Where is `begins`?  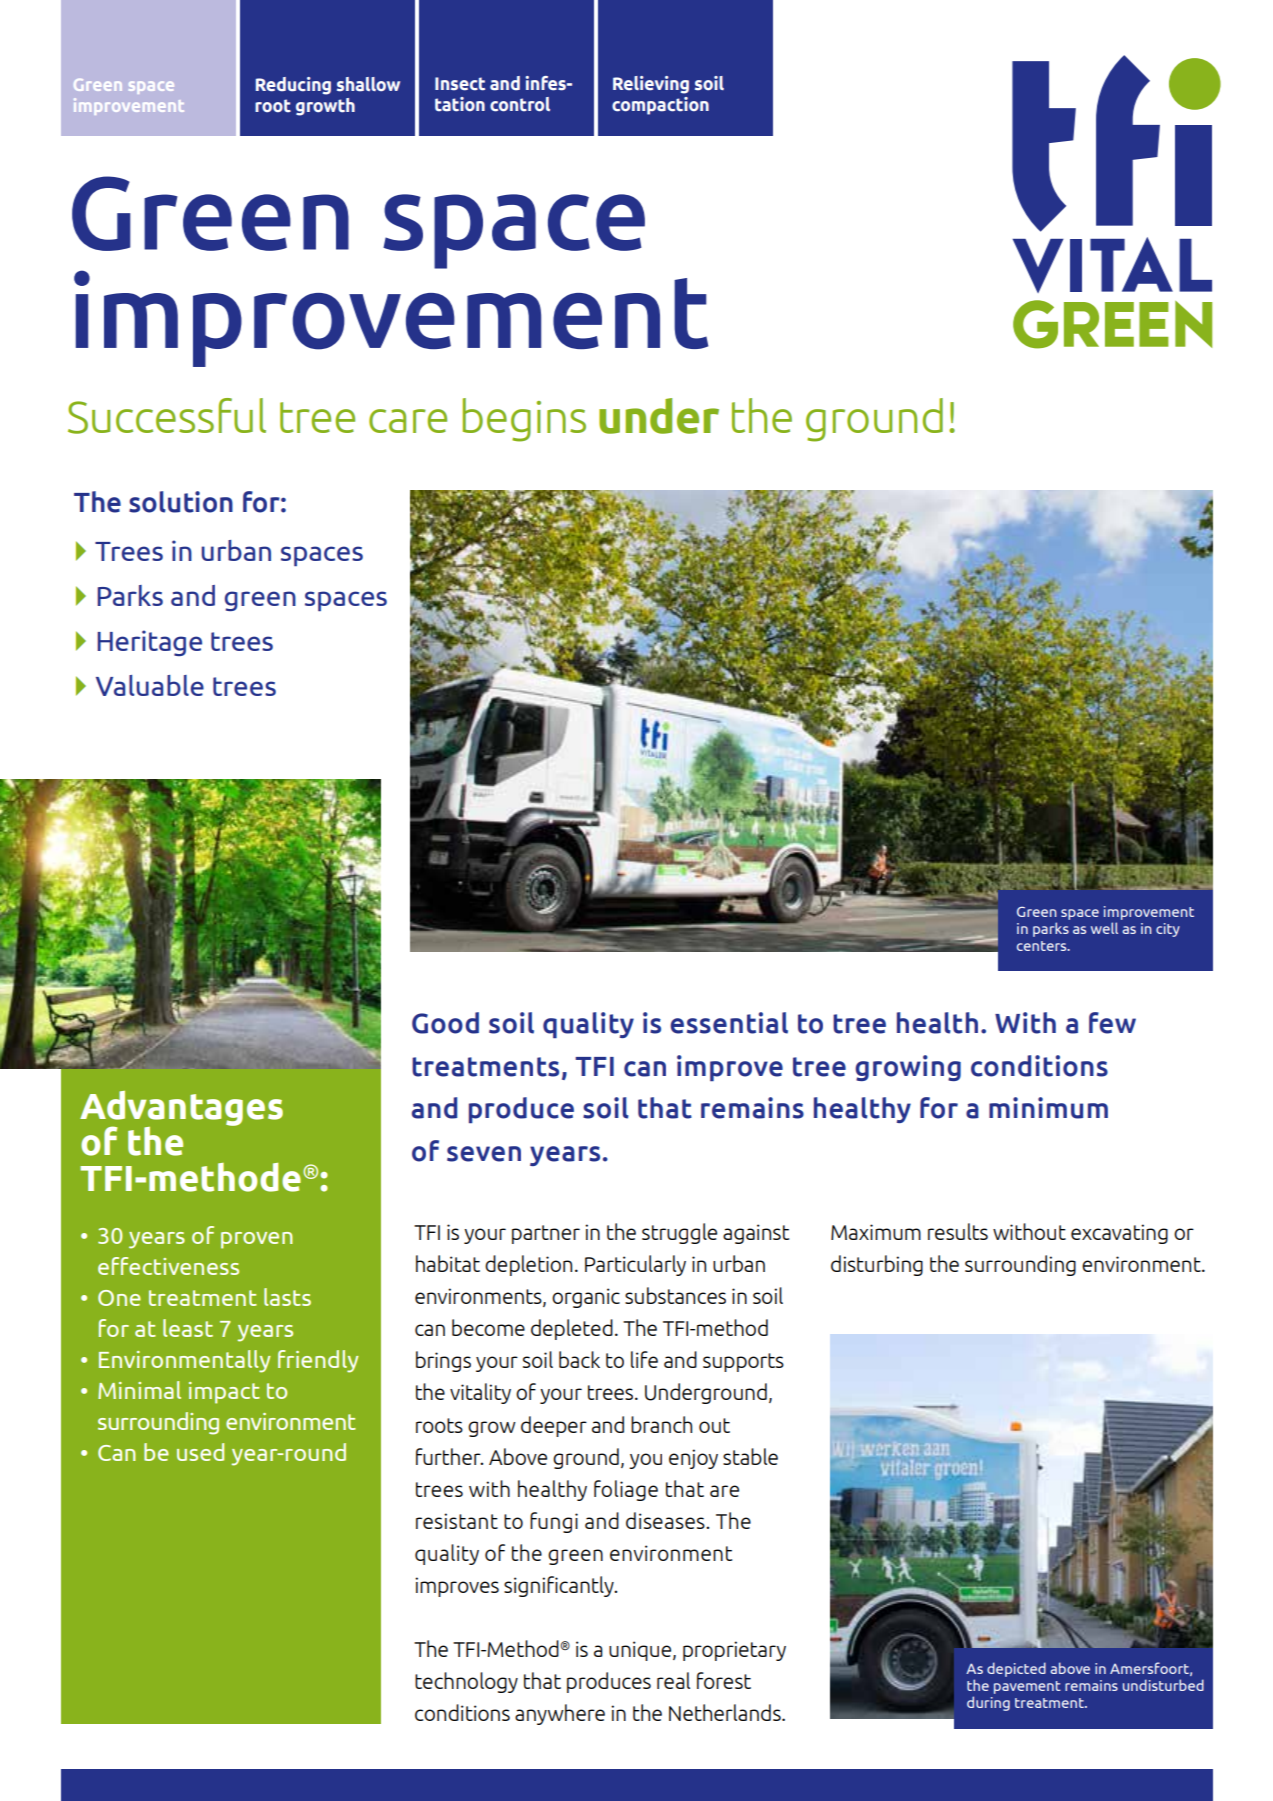
begins is located at coordinates (524, 420).
